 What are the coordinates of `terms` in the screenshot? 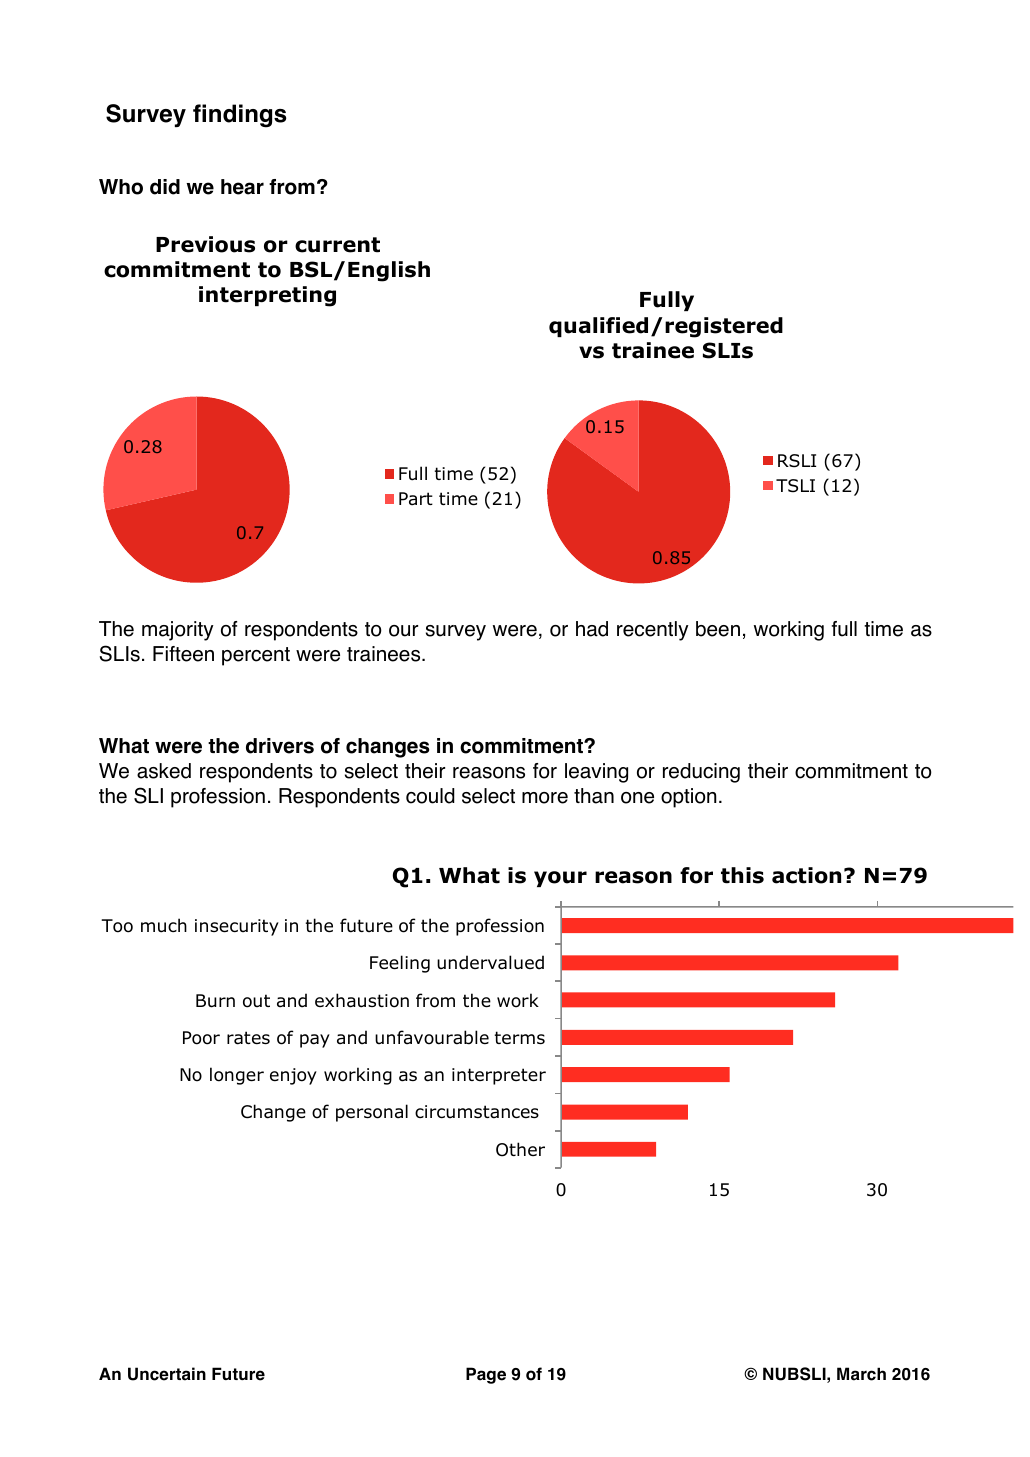 It's located at (520, 1037).
